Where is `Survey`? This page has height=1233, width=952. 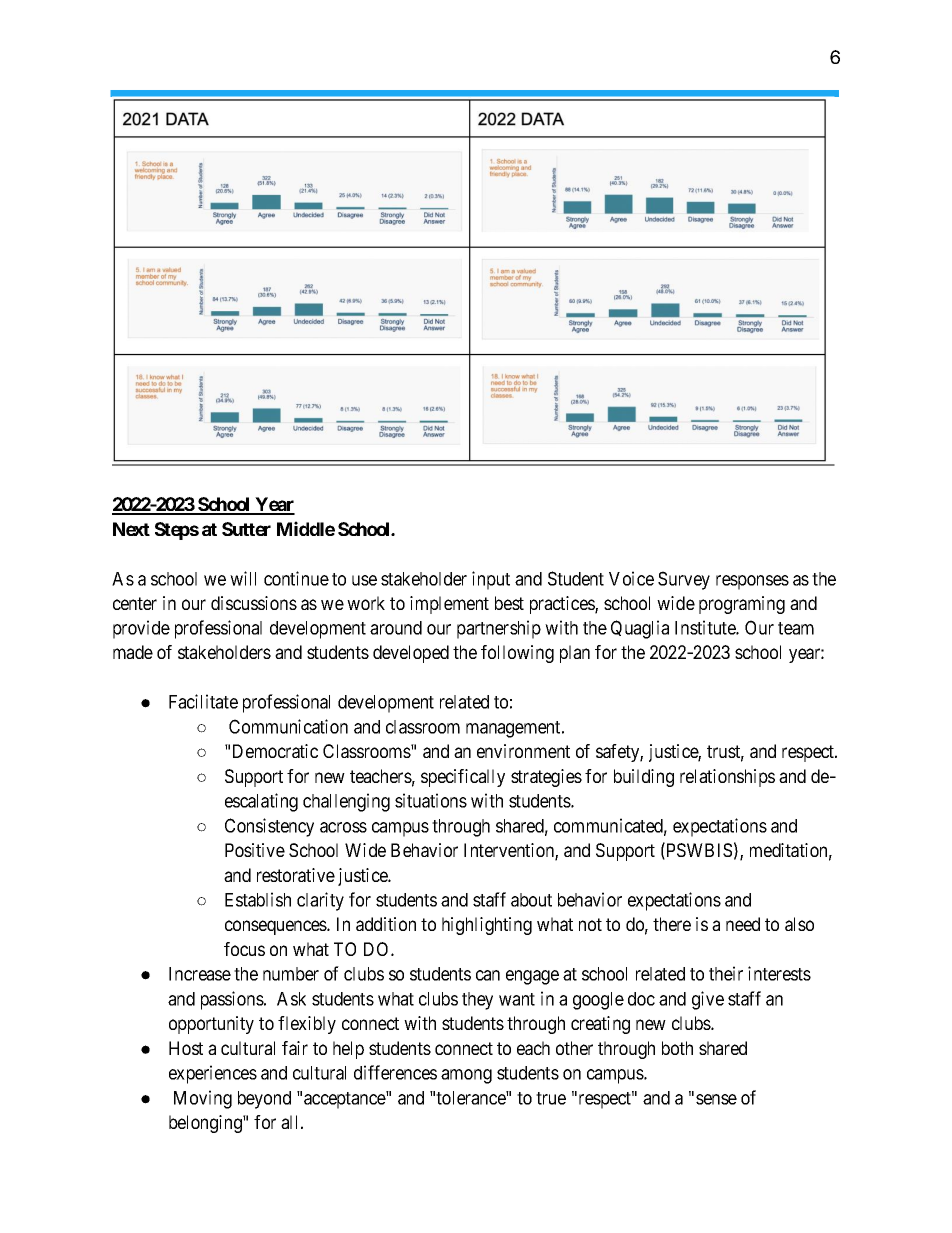 Survey is located at coordinates (684, 580).
